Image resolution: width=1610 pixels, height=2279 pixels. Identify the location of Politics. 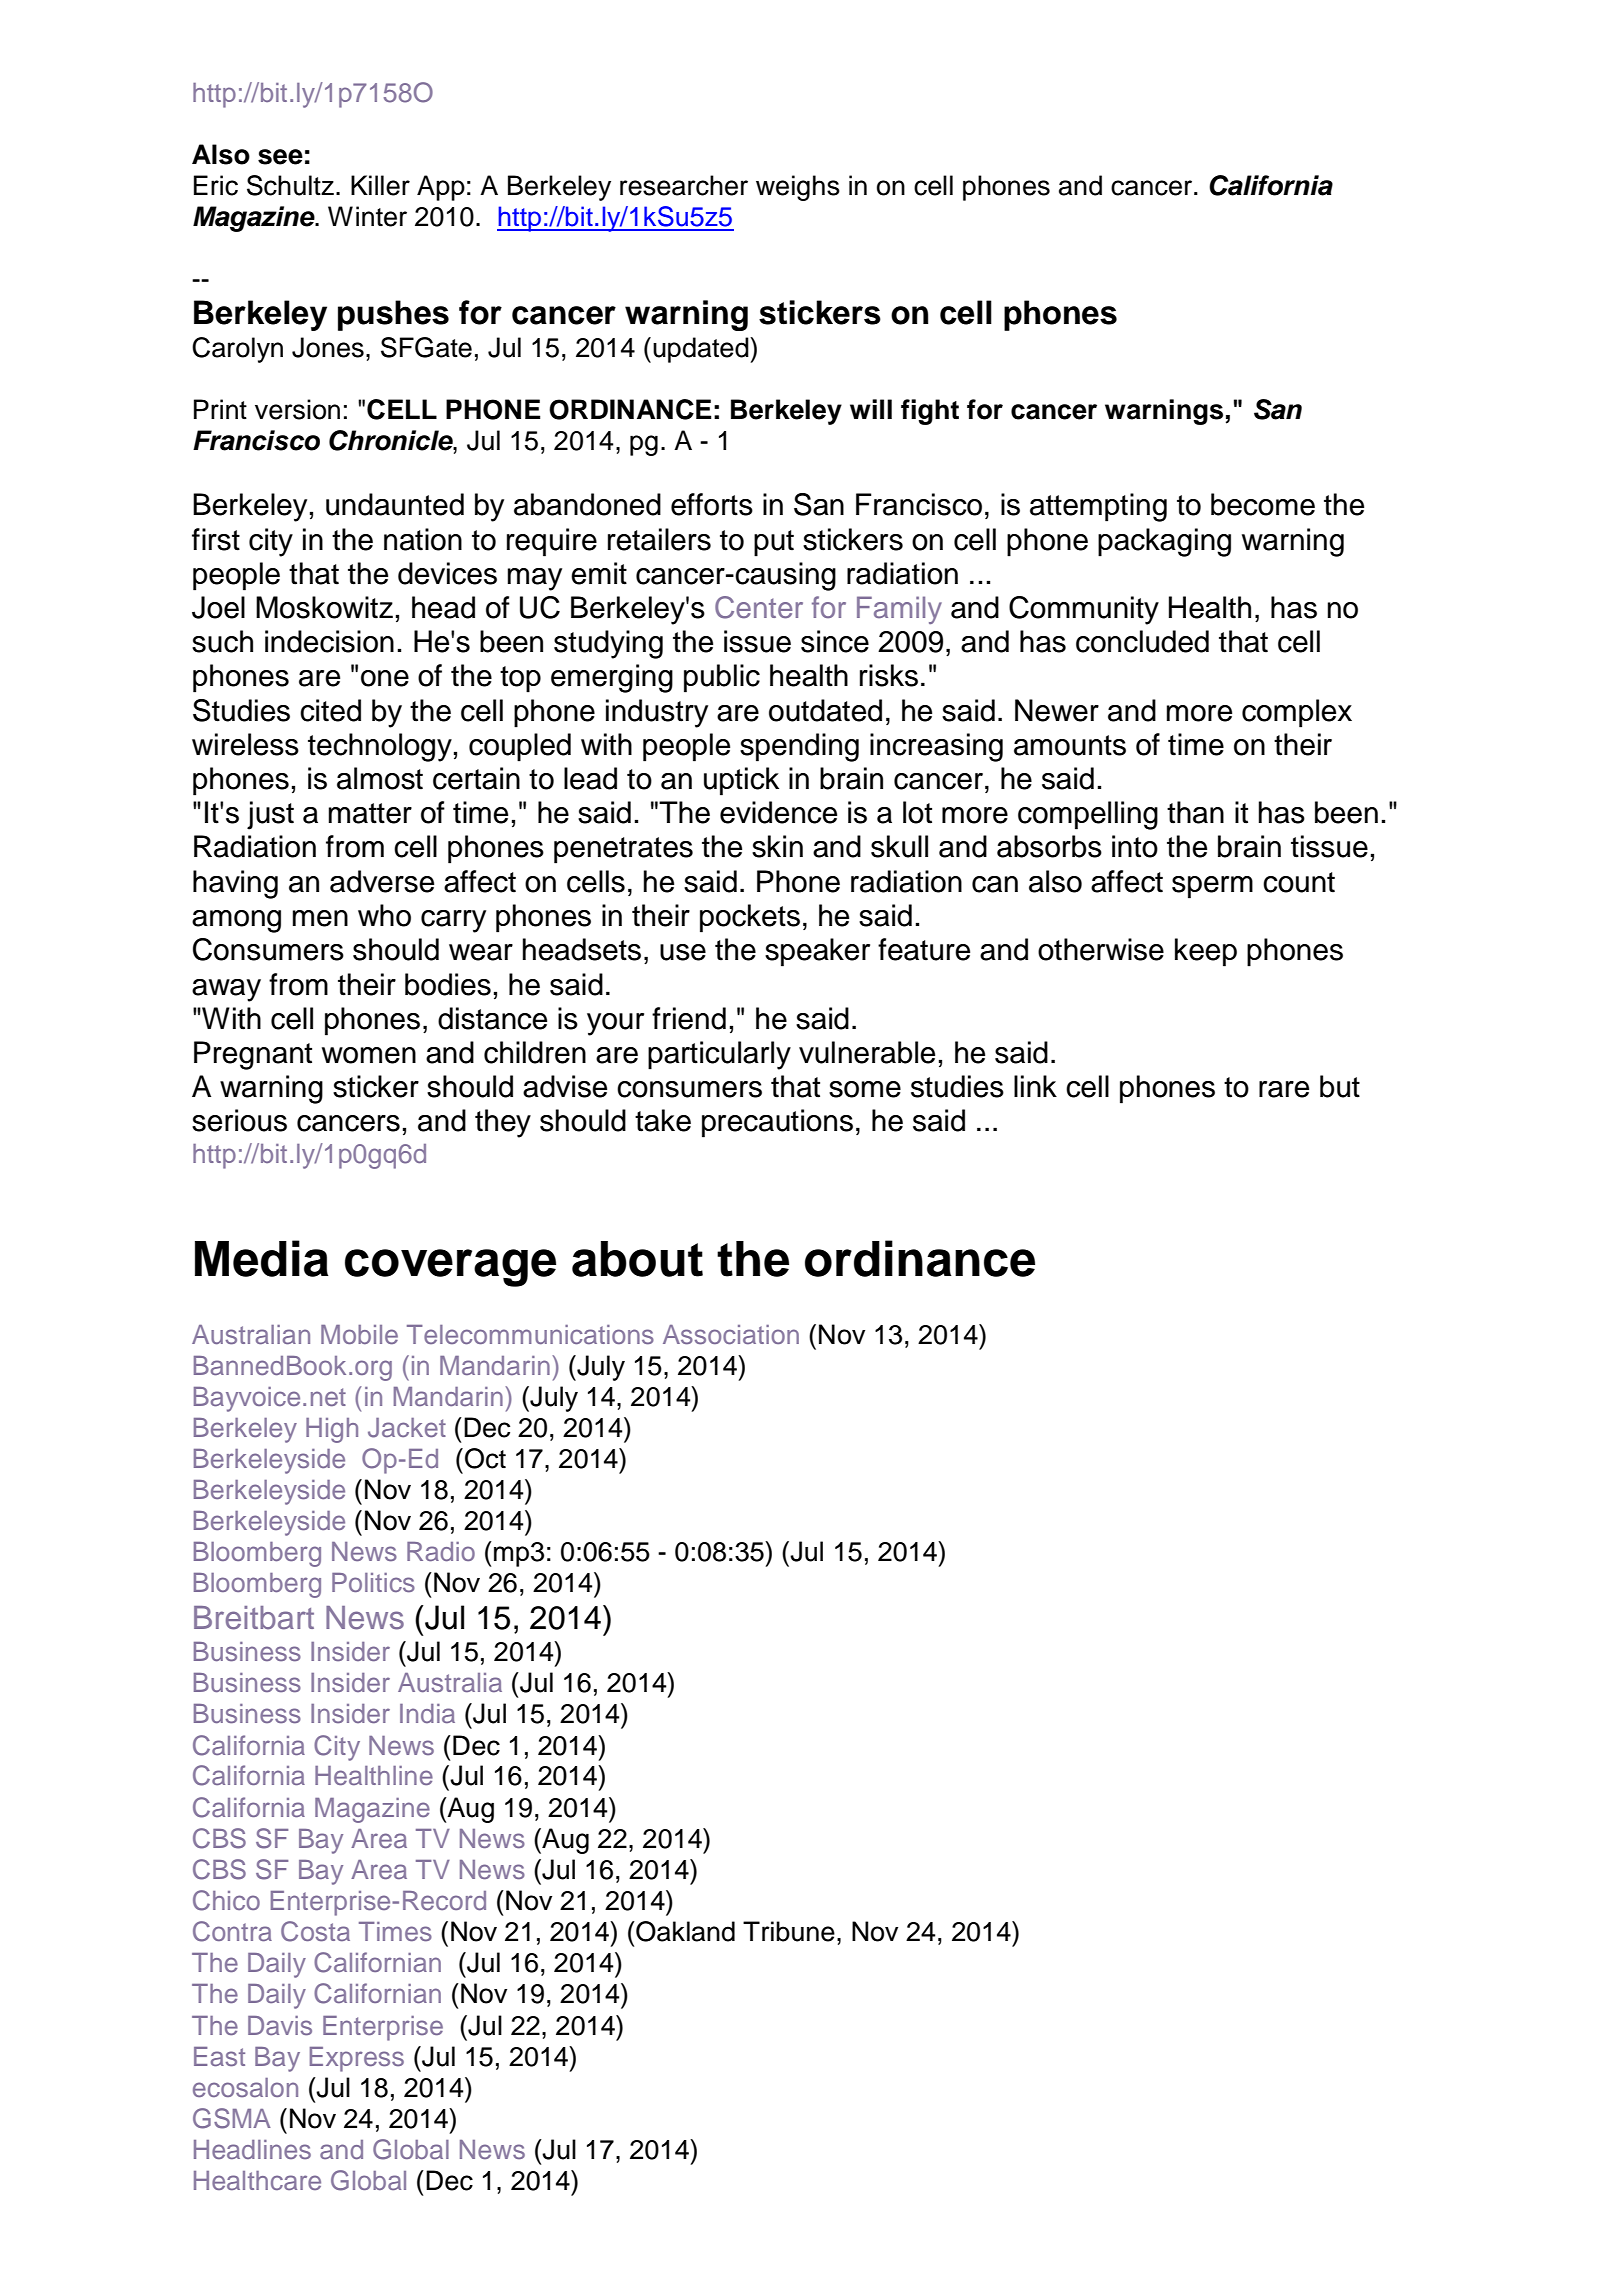
(373, 1583).
